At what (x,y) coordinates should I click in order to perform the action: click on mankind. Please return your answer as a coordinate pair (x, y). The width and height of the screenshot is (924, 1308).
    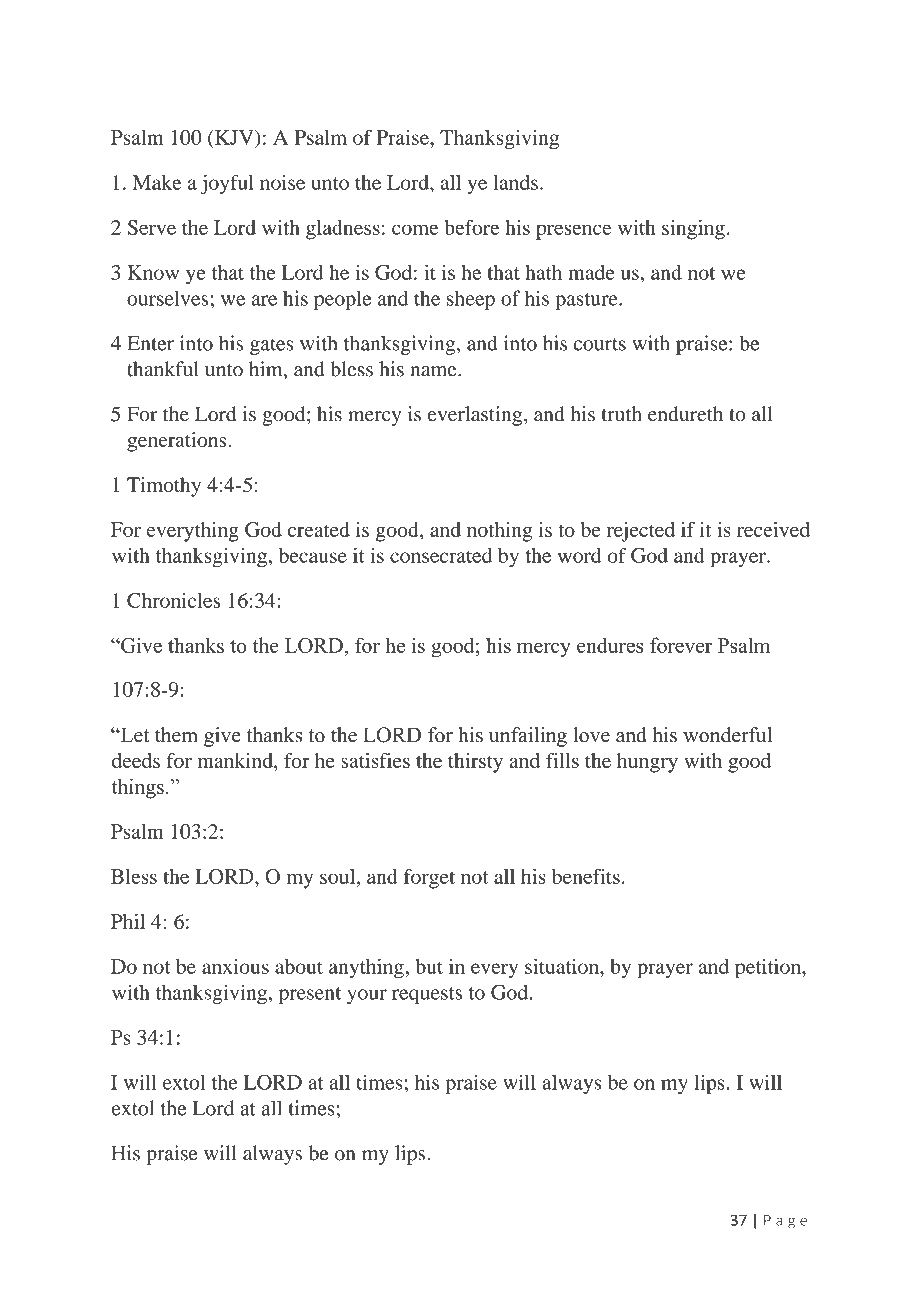
    Looking at the image, I should click on (236, 760).
